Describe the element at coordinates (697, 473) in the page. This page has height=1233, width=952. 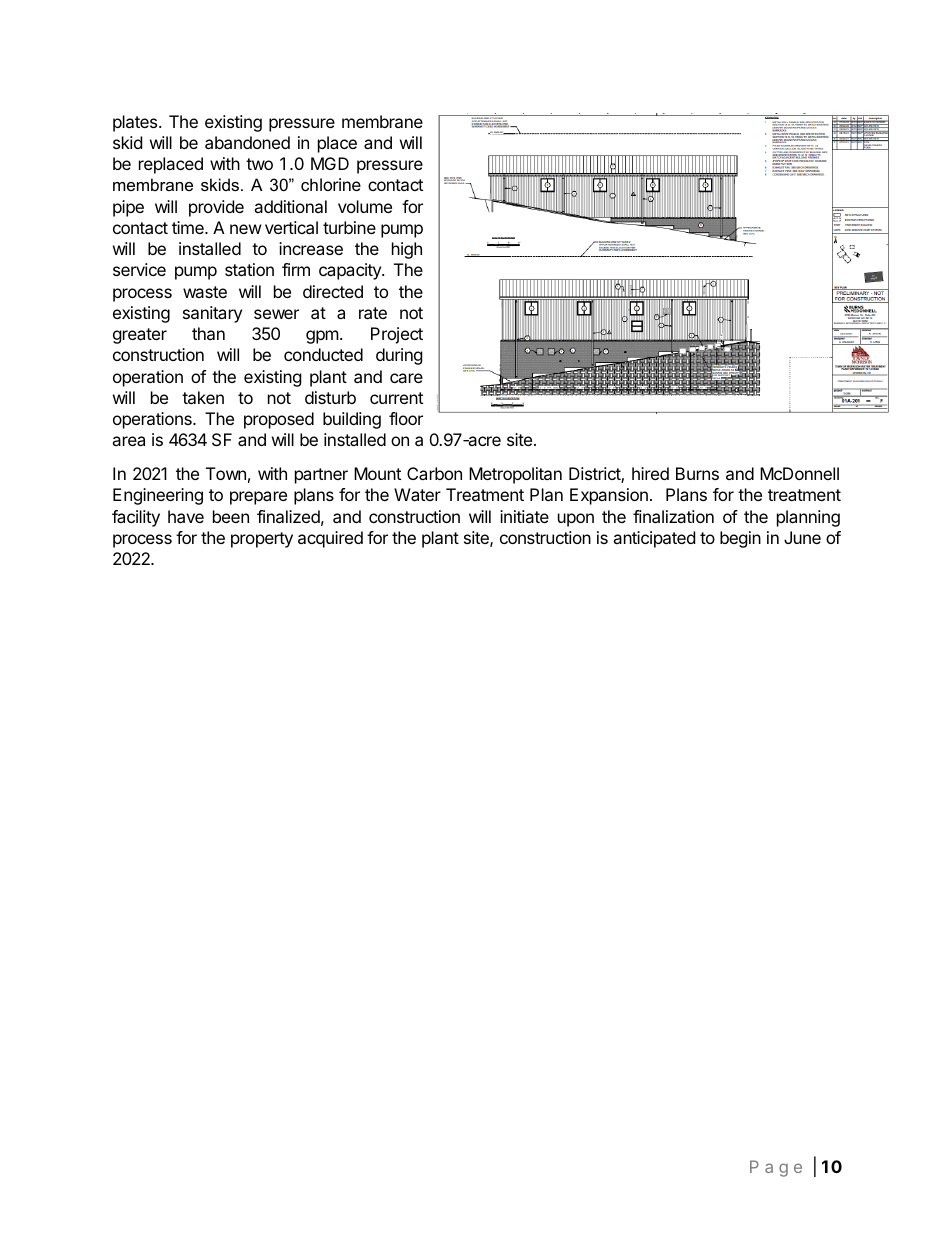
I see `Burns` at that location.
